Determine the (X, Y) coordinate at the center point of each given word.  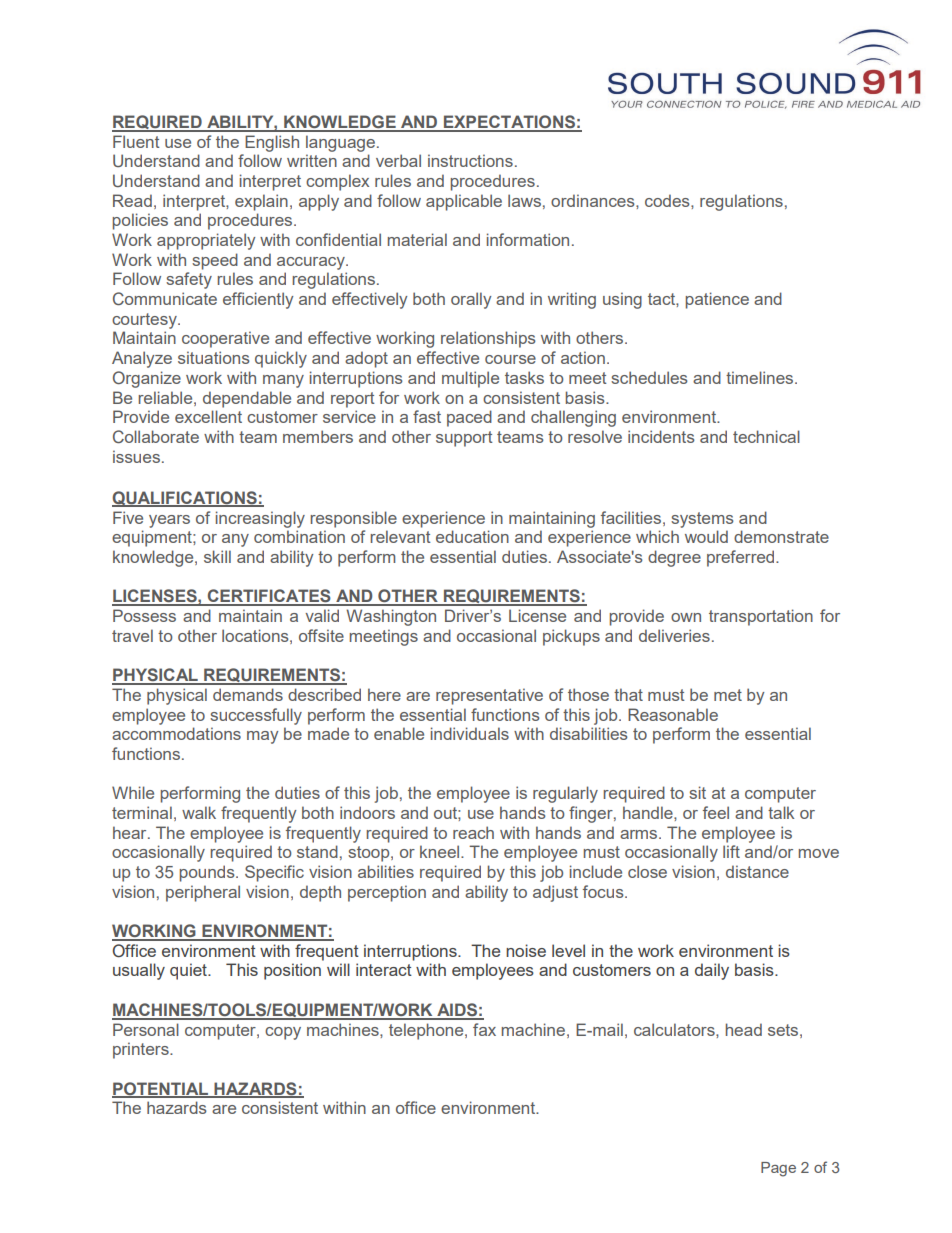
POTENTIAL (161, 1089)
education (472, 536)
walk (199, 812)
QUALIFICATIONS (185, 499)
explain (261, 202)
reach (473, 832)
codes (668, 200)
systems (702, 520)
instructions (470, 160)
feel (716, 812)
